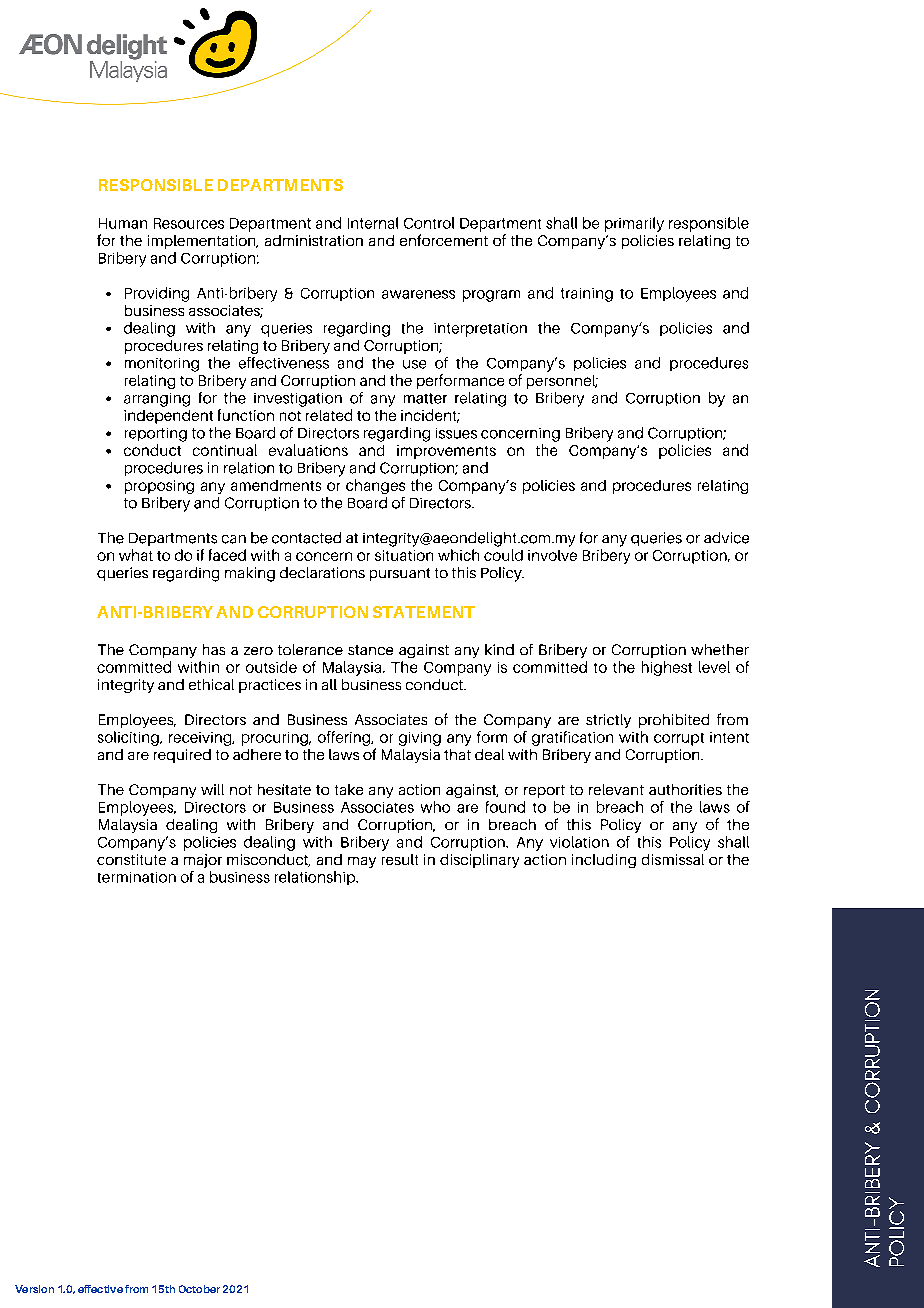 Image resolution: width=924 pixels, height=1308 pixels. I want to click on October, so click(199, 1289).
